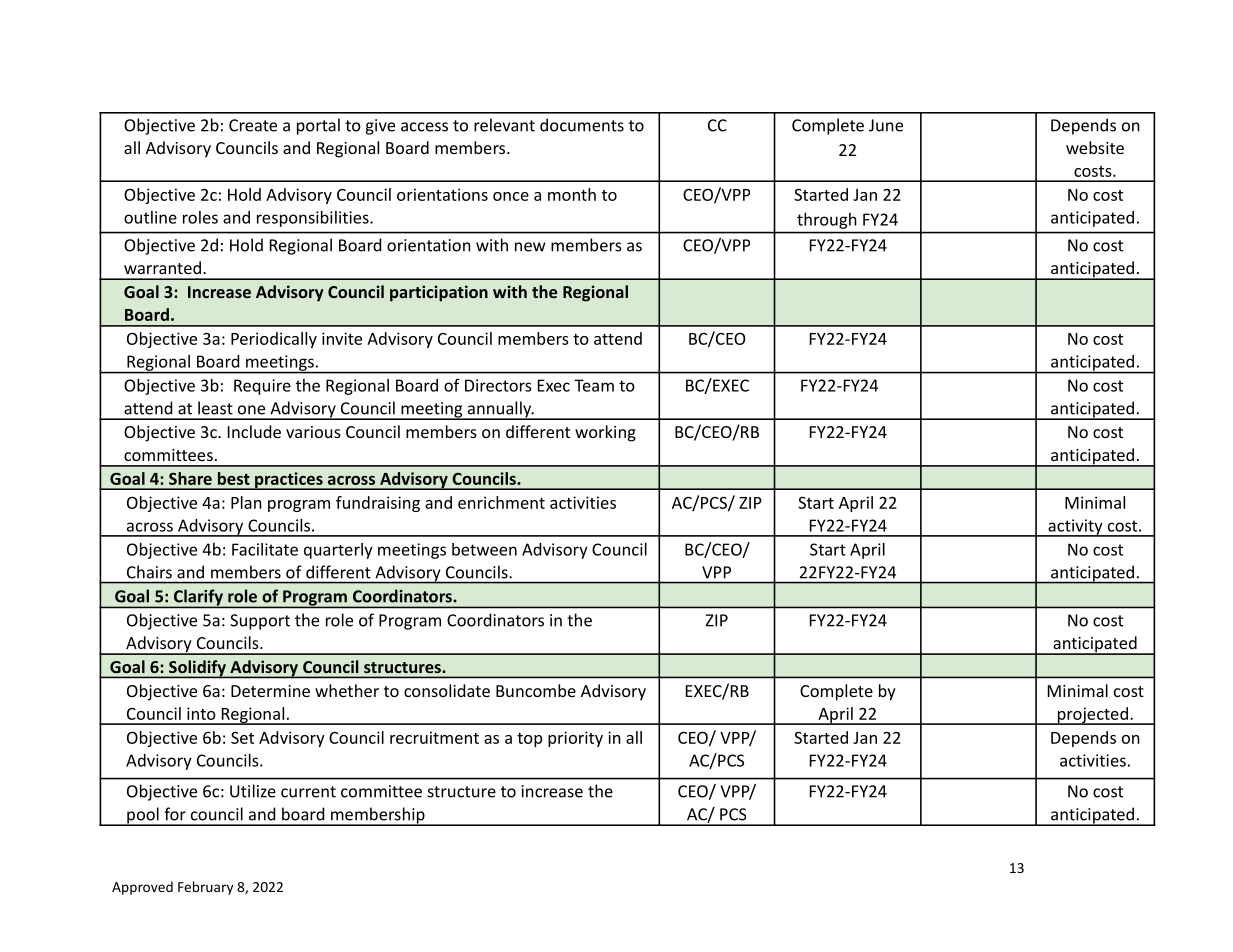  I want to click on documents, so click(582, 125).
